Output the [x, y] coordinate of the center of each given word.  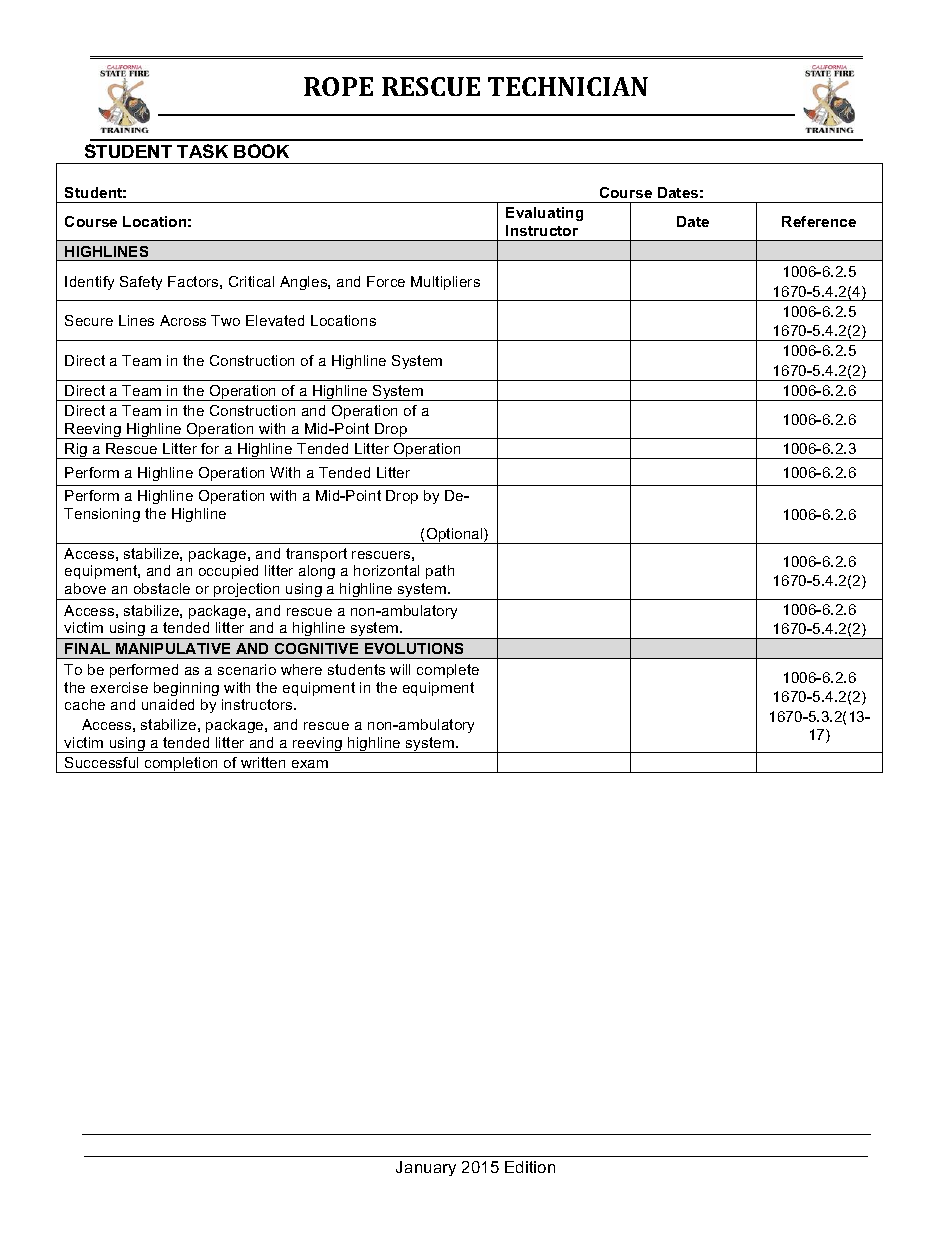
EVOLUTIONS [414, 648]
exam [310, 764]
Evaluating [544, 214]
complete [448, 671]
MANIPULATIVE [173, 648]
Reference [819, 221]
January [426, 1168]
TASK [202, 151]
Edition [530, 1167]
